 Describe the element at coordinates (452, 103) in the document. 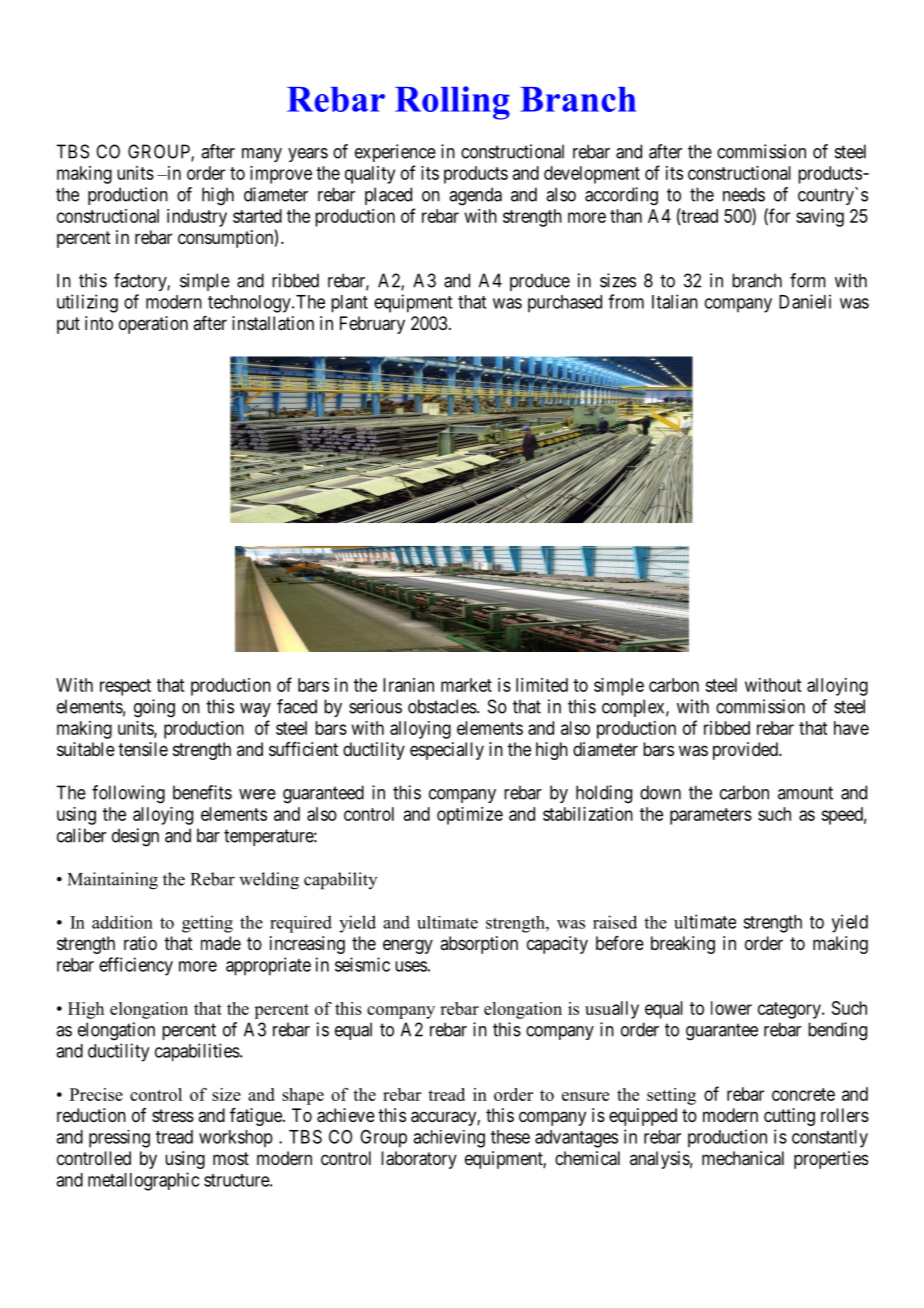

I see `Rolling` at that location.
